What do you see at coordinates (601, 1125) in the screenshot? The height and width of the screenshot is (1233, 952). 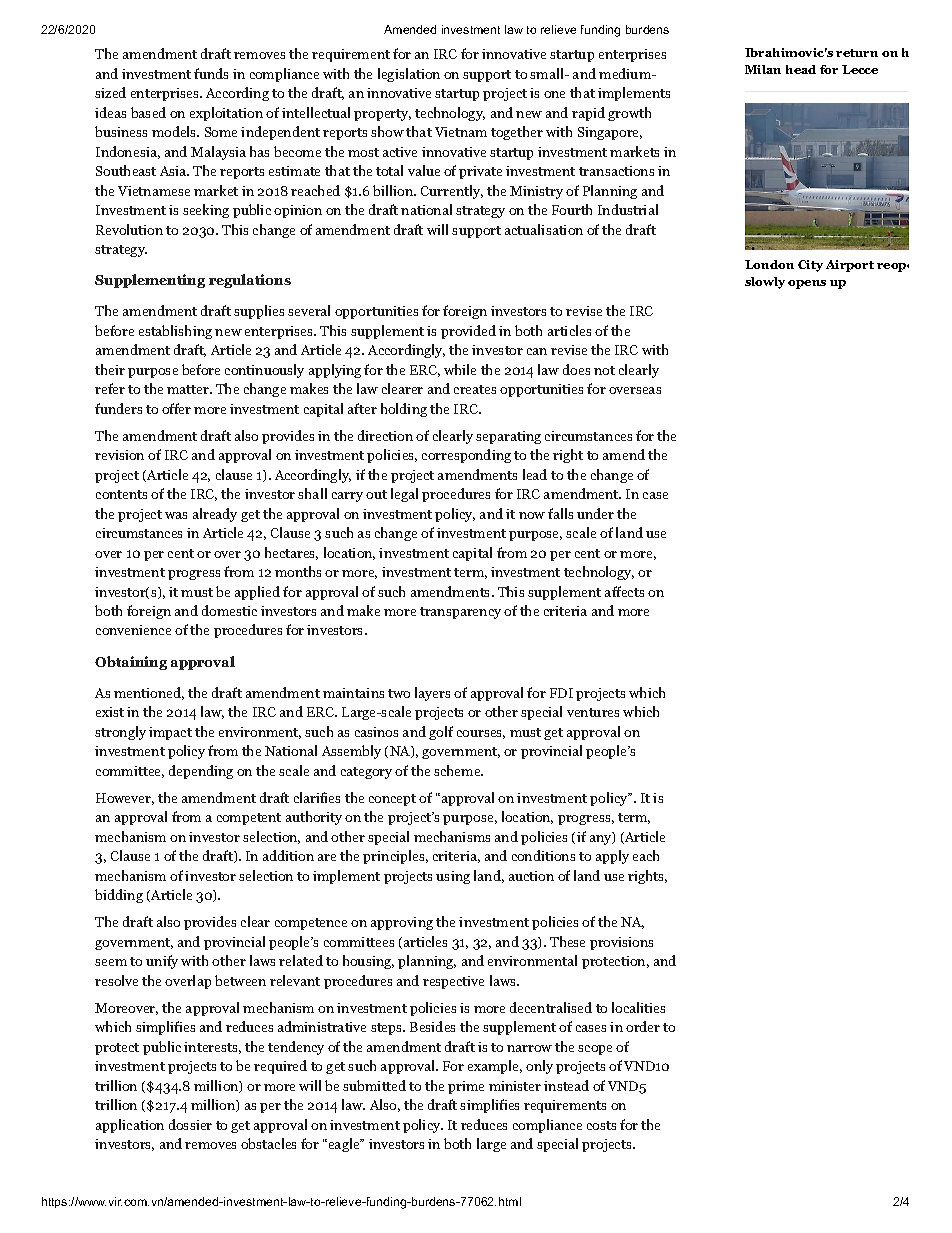 I see `costs` at bounding box center [601, 1125].
